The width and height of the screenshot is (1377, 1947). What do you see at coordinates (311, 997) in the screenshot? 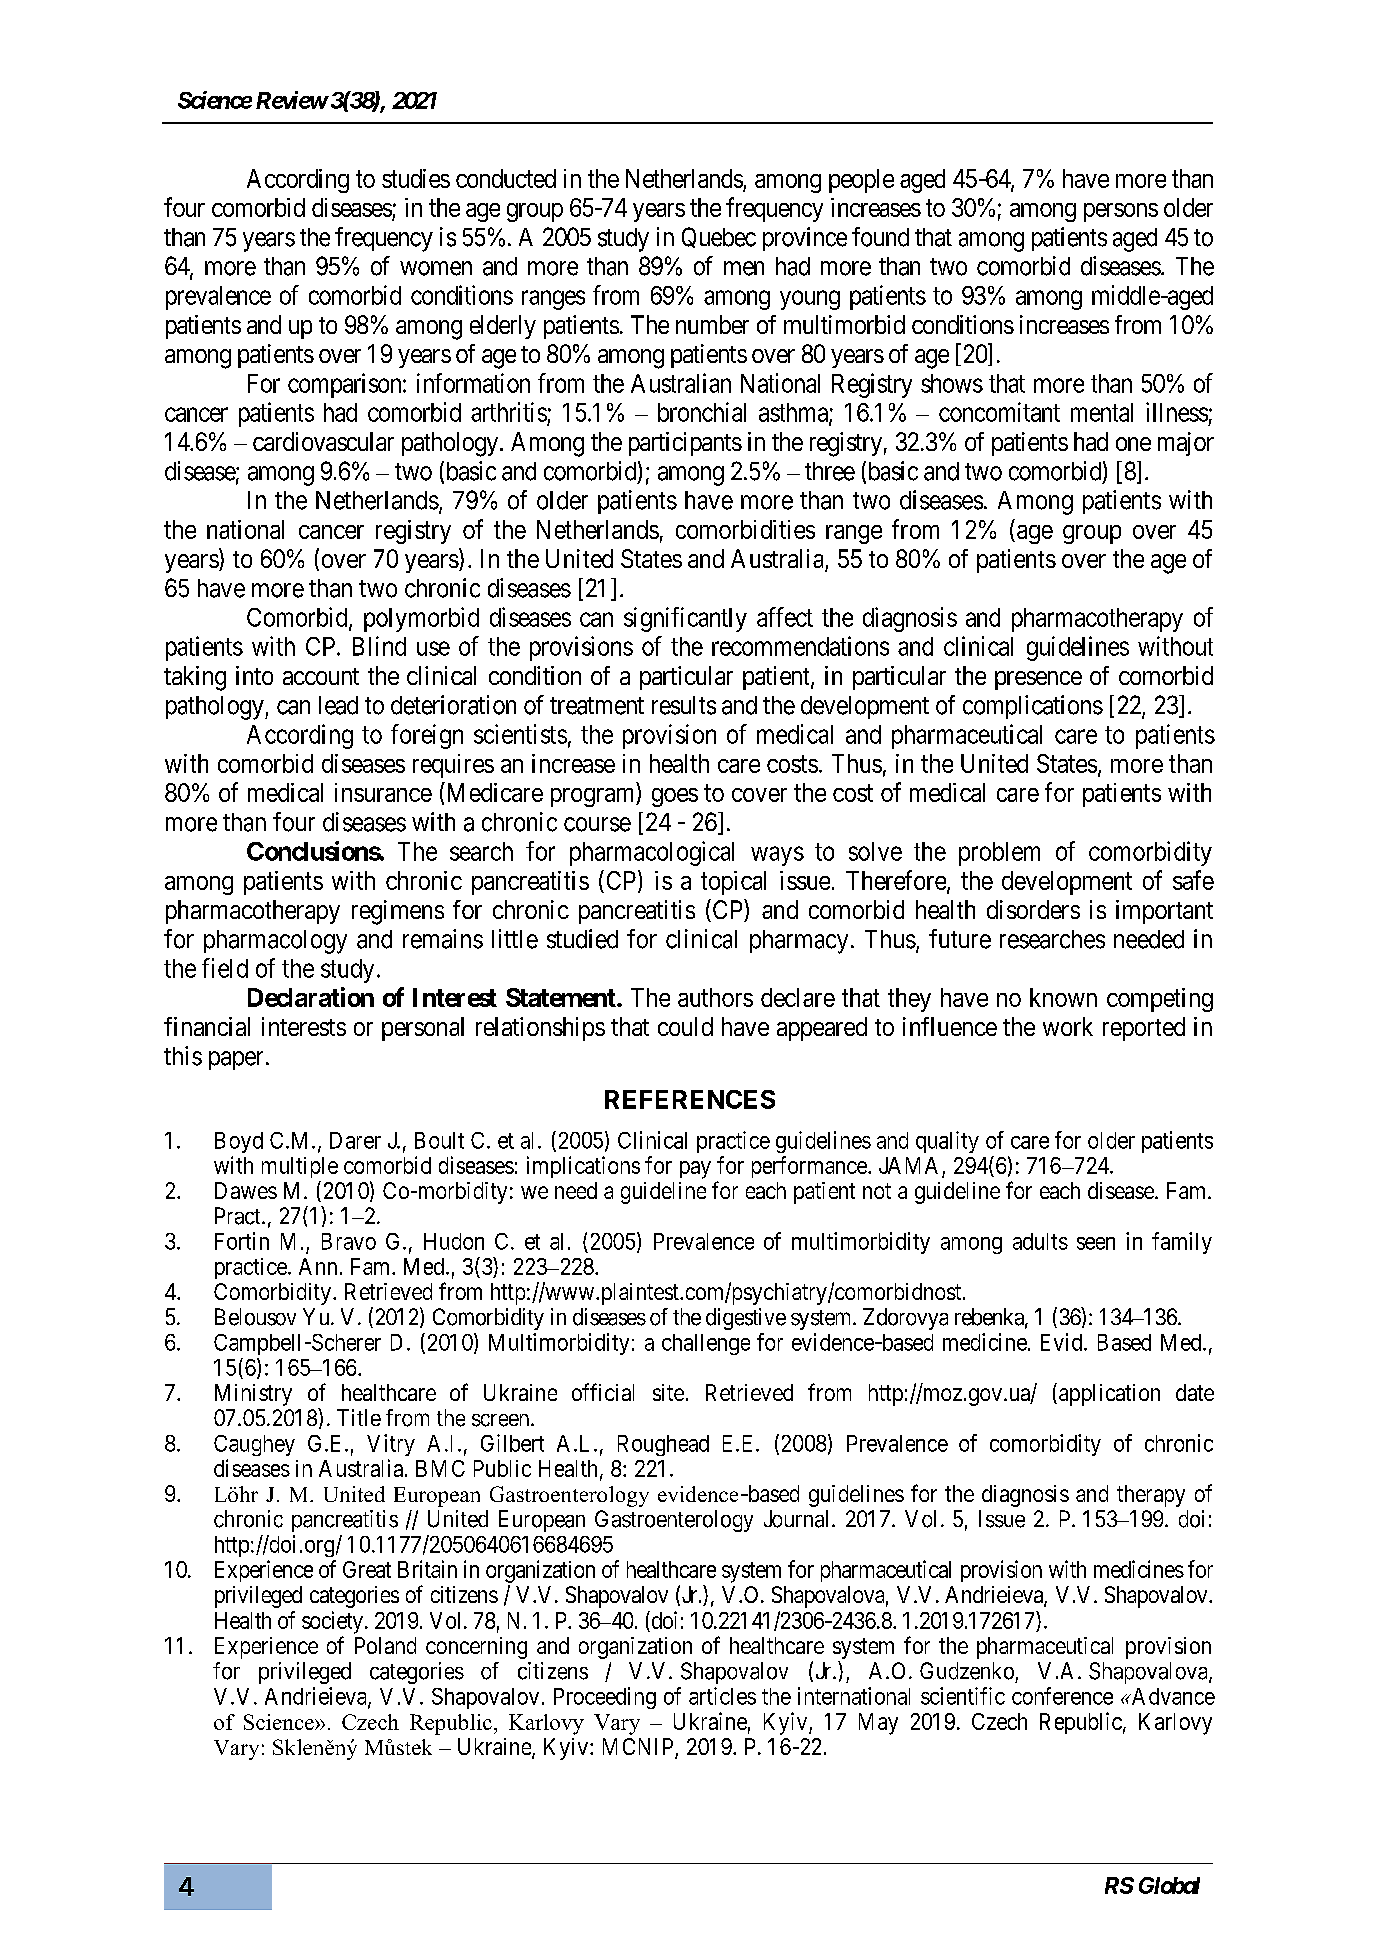
I see `Declaration` at bounding box center [311, 997].
